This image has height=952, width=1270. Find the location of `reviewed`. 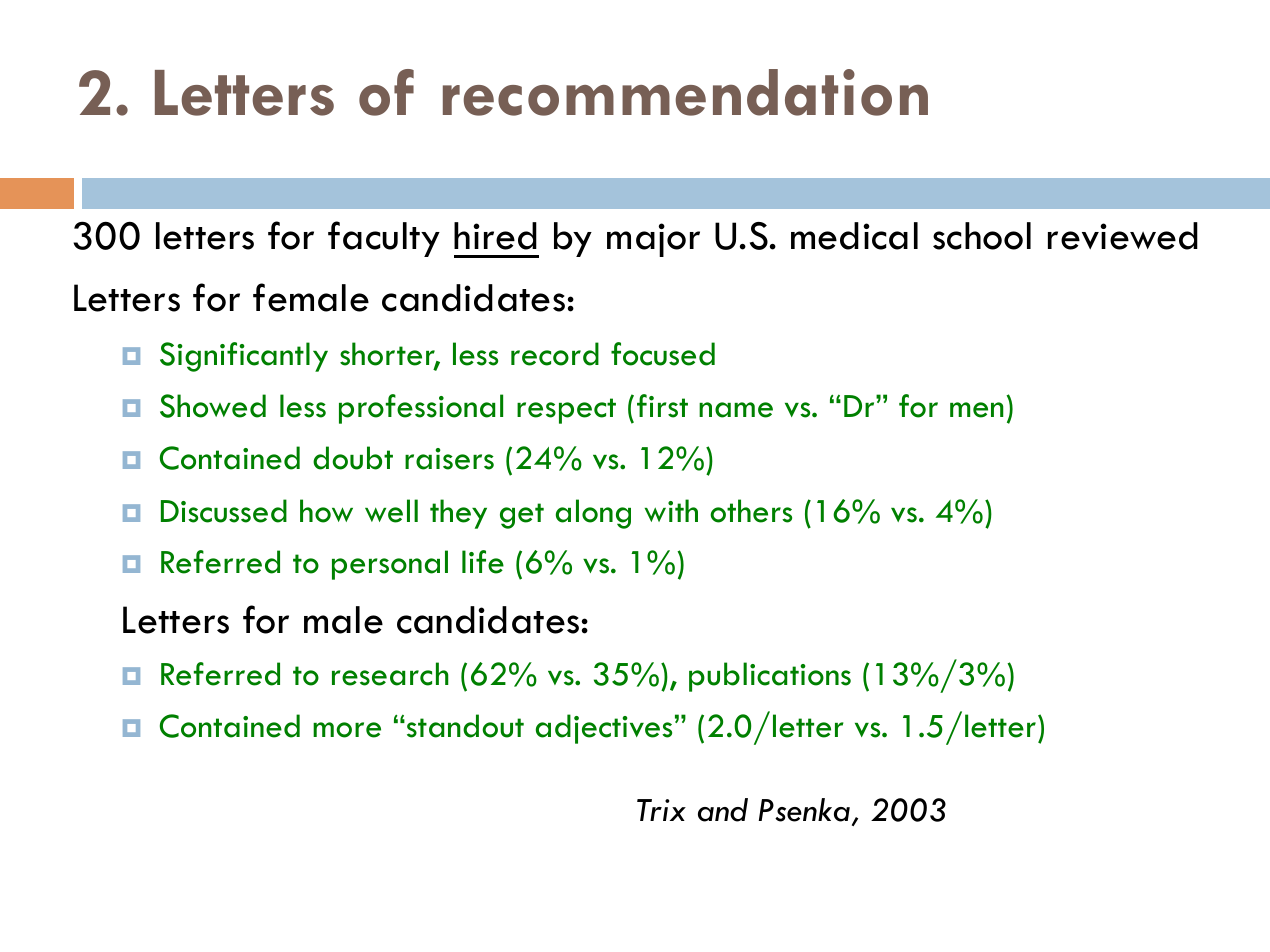

reviewed is located at coordinates (1123, 236).
